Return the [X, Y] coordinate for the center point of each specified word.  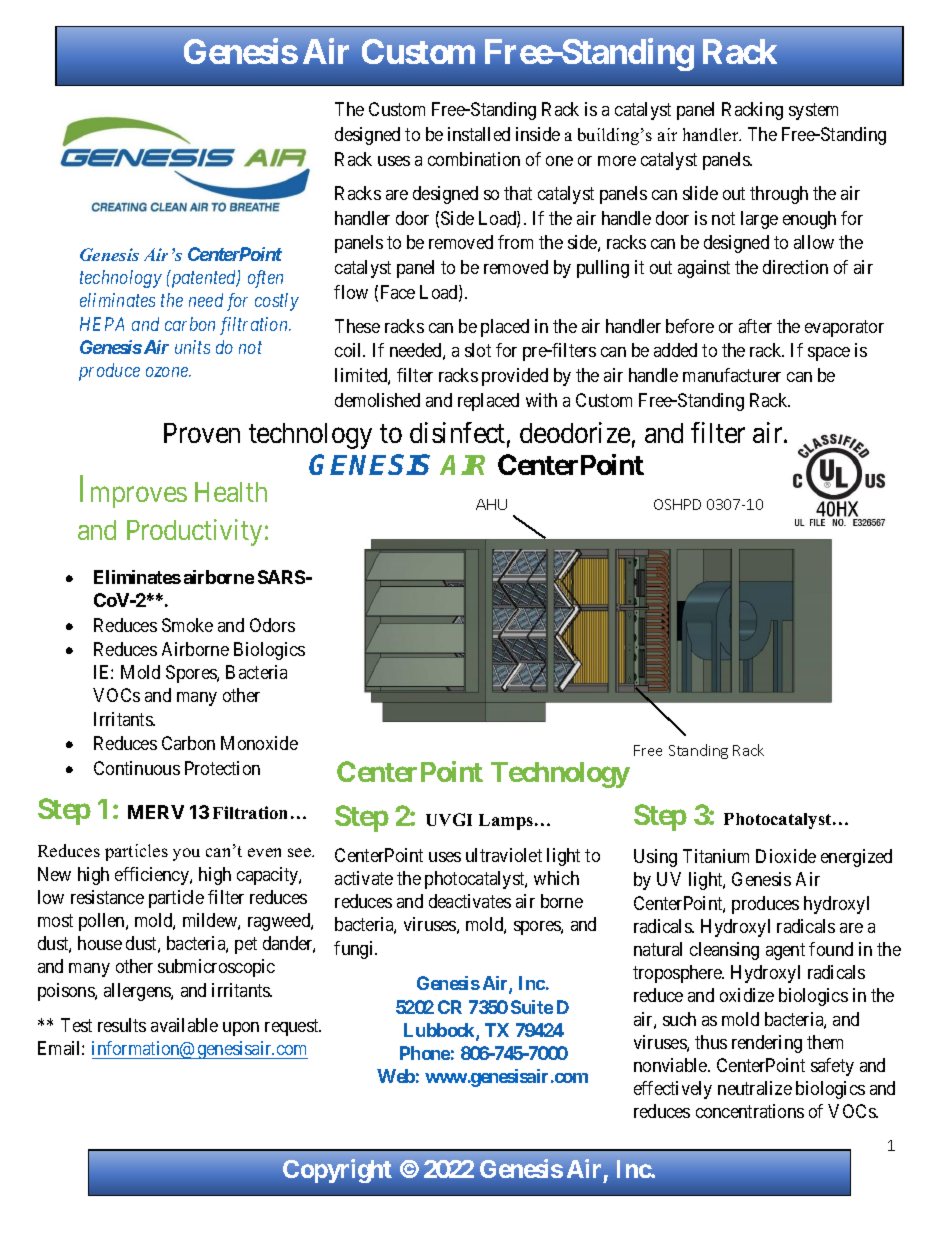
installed [479, 134]
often [265, 279]
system [813, 112]
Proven [202, 433]
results [122, 1025]
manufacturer [732, 375]
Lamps [507, 822]
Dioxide [786, 856]
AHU [491, 504]
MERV [156, 812]
